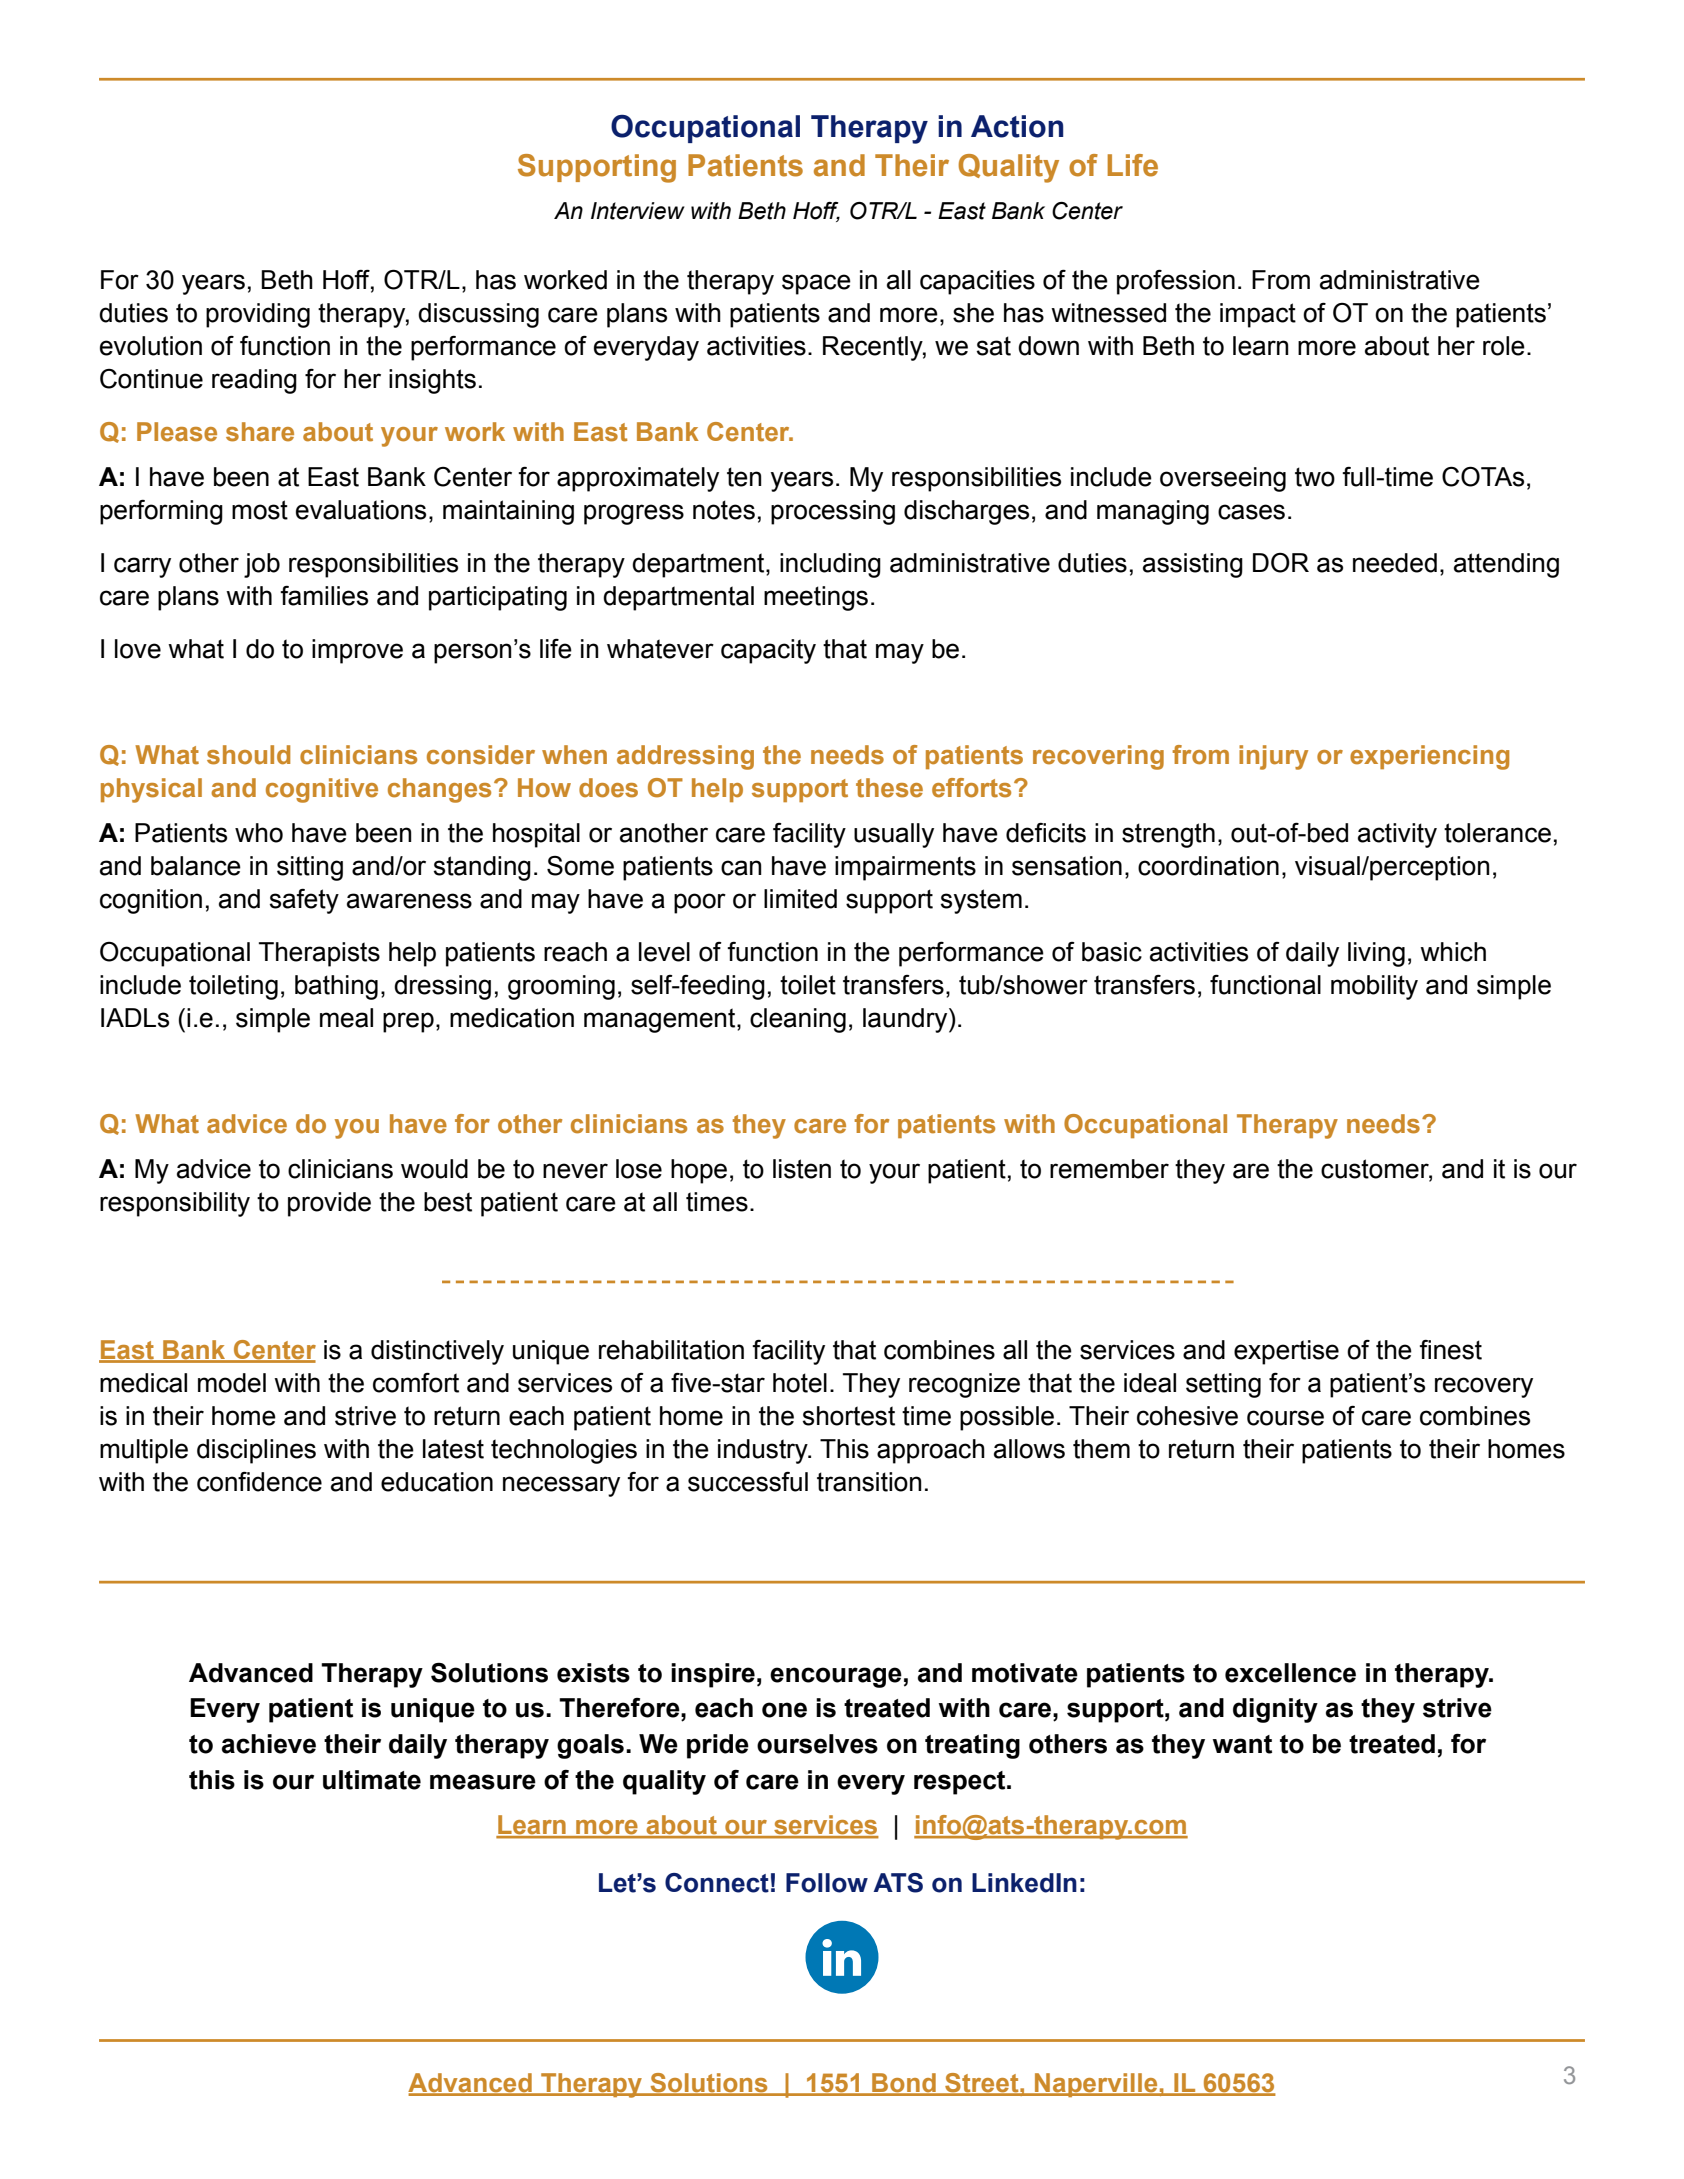 This screenshot has width=1684, height=2179. I want to click on listen, so click(802, 1169).
